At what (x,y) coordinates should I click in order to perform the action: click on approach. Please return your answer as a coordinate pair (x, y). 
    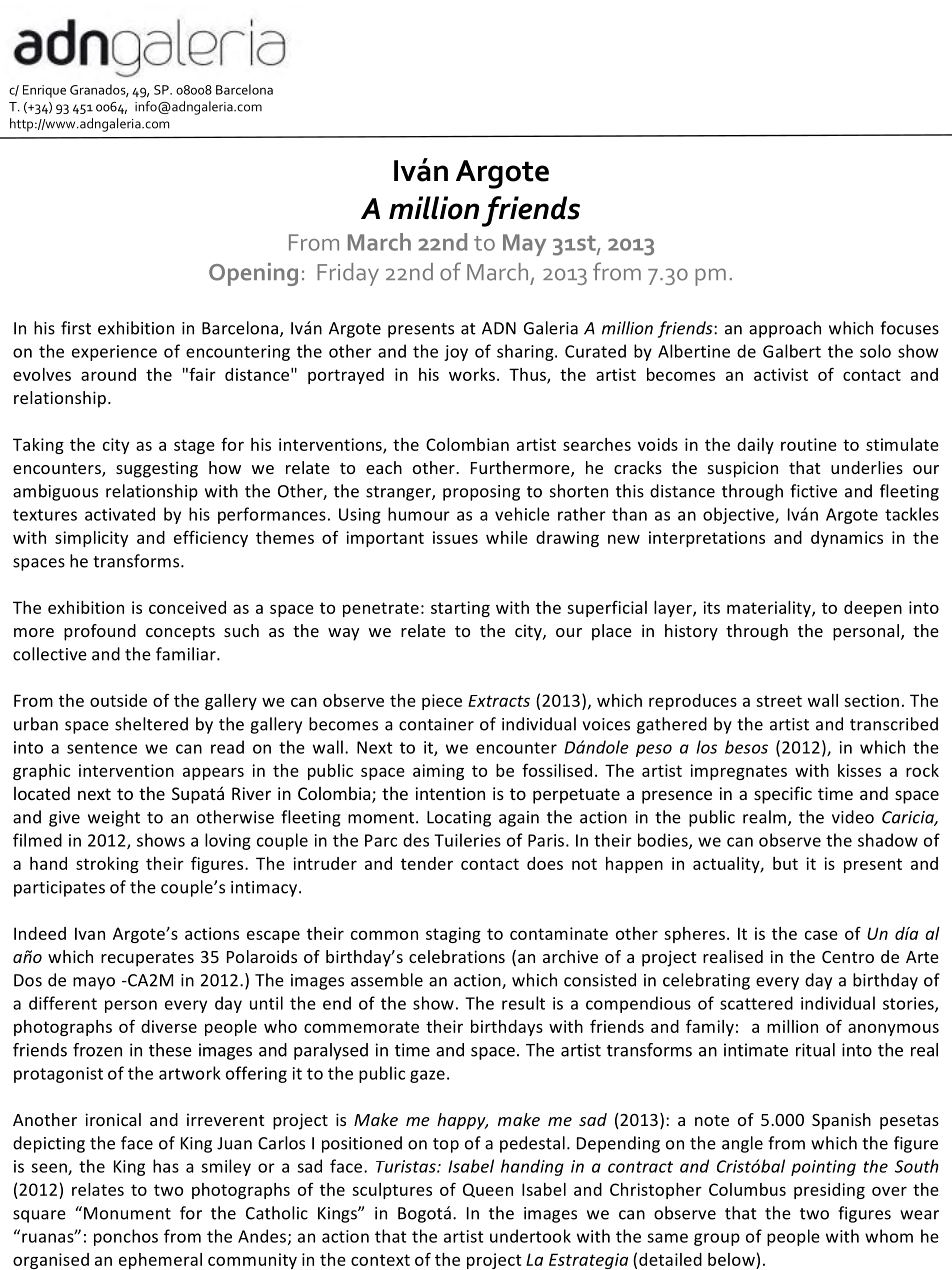
    Looking at the image, I should click on (785, 329).
